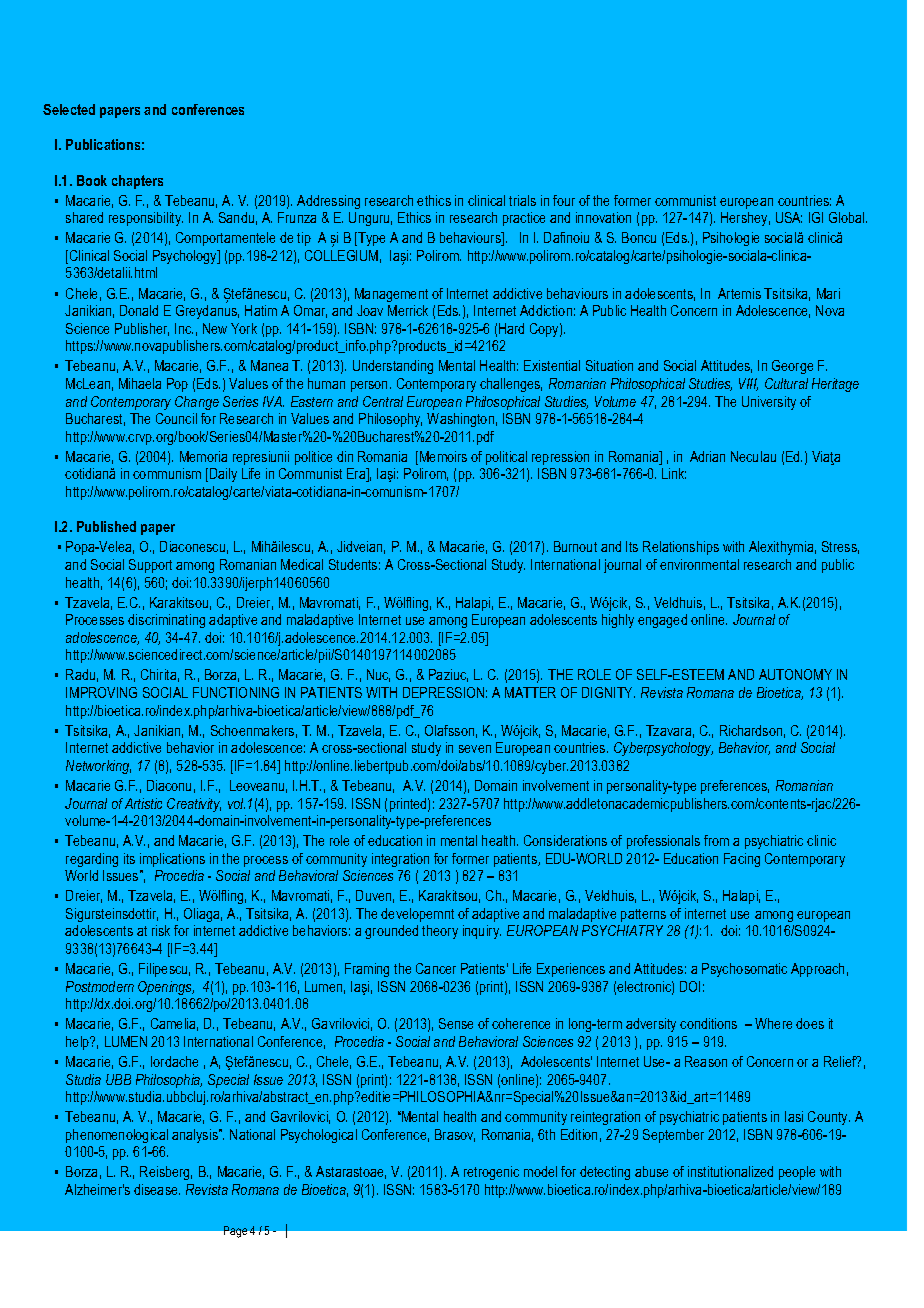 The image size is (924, 1308). What do you see at coordinates (511, 385) in the screenshot?
I see `challenges` at bounding box center [511, 385].
